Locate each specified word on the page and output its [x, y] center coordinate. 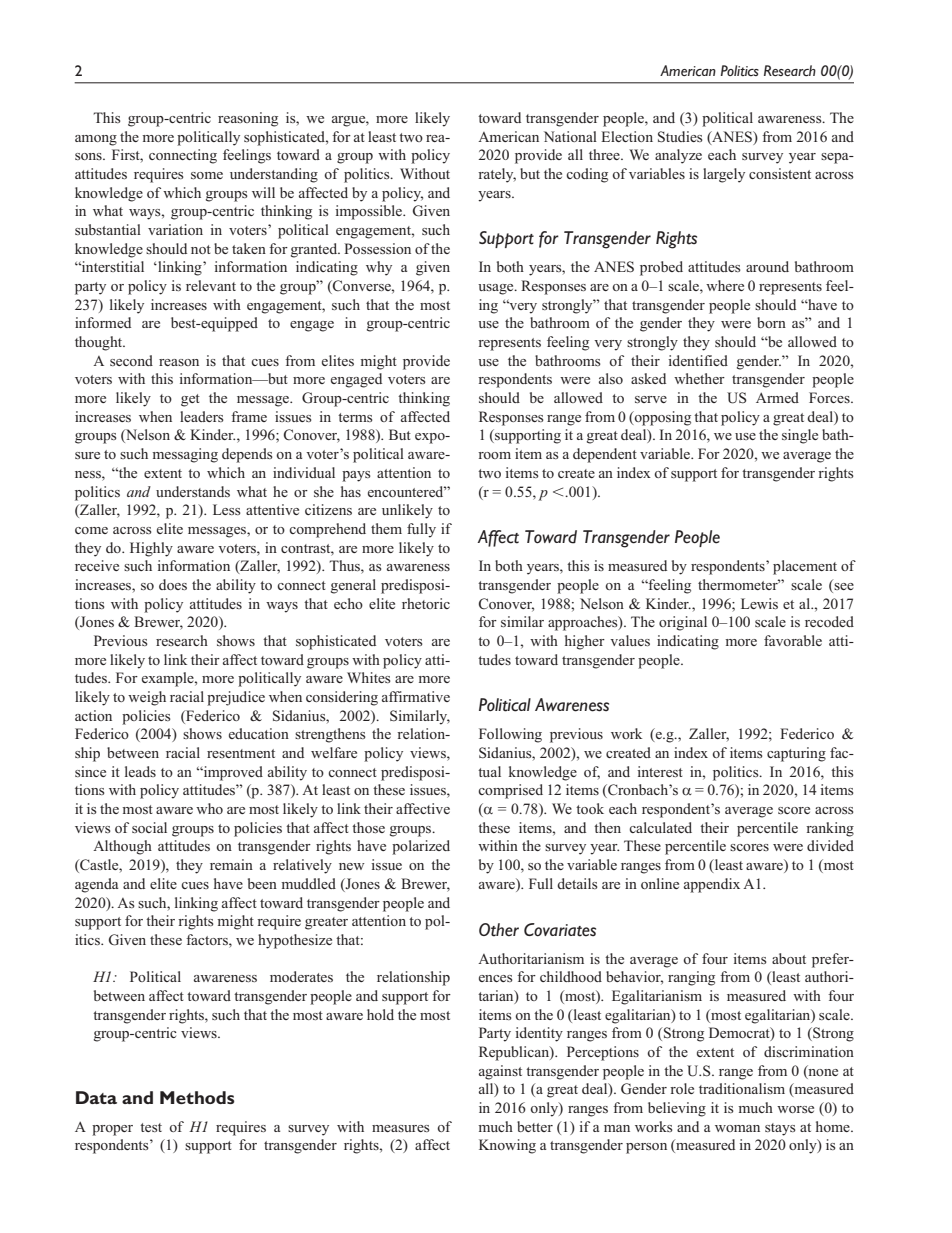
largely [724, 175]
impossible [369, 212]
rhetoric [426, 603]
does [173, 584]
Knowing [507, 1146]
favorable [793, 640]
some [207, 175]
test [151, 1127]
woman [737, 1128]
